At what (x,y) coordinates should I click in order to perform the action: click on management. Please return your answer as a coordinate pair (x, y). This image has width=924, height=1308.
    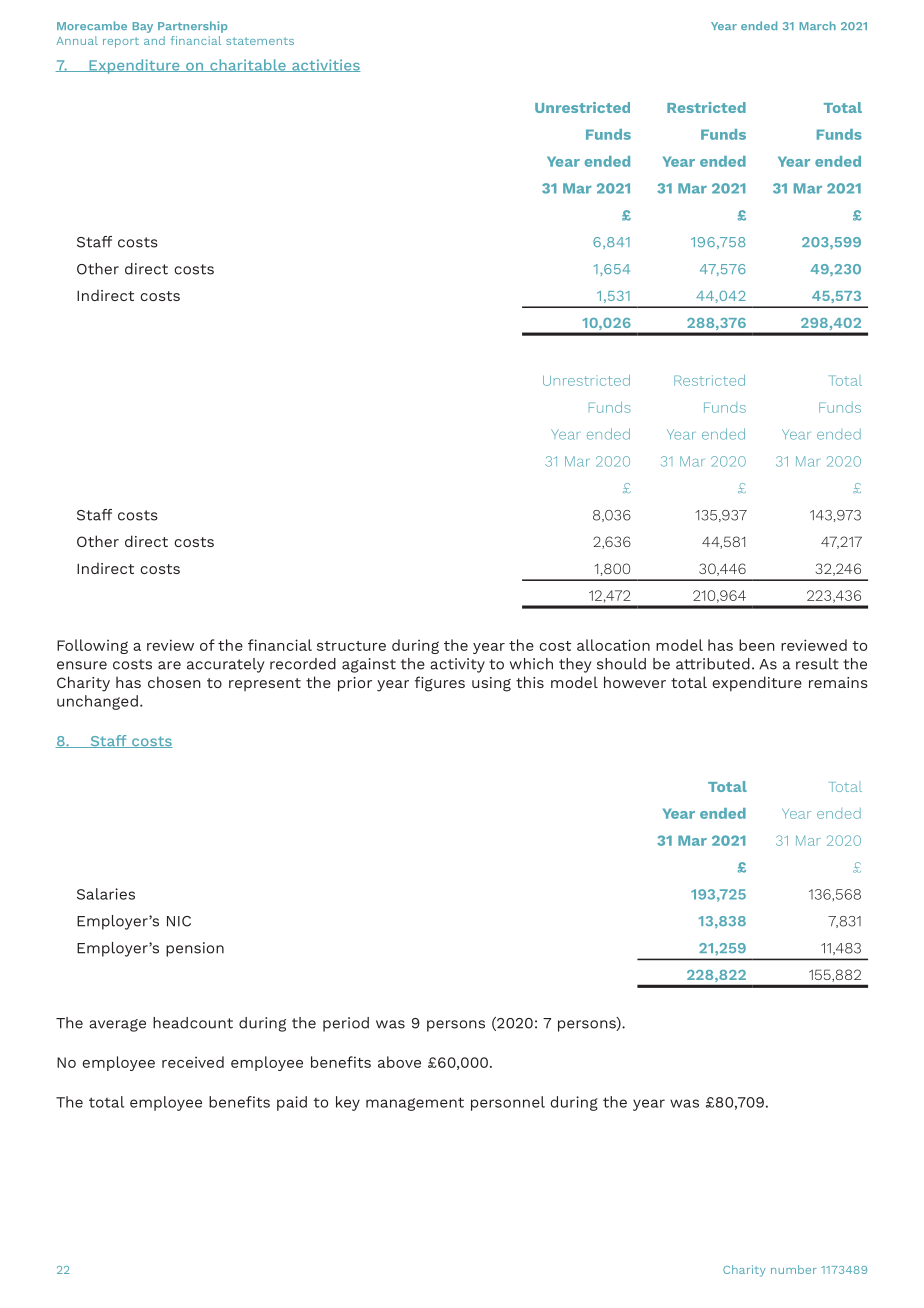
    Looking at the image, I should click on (415, 1104).
